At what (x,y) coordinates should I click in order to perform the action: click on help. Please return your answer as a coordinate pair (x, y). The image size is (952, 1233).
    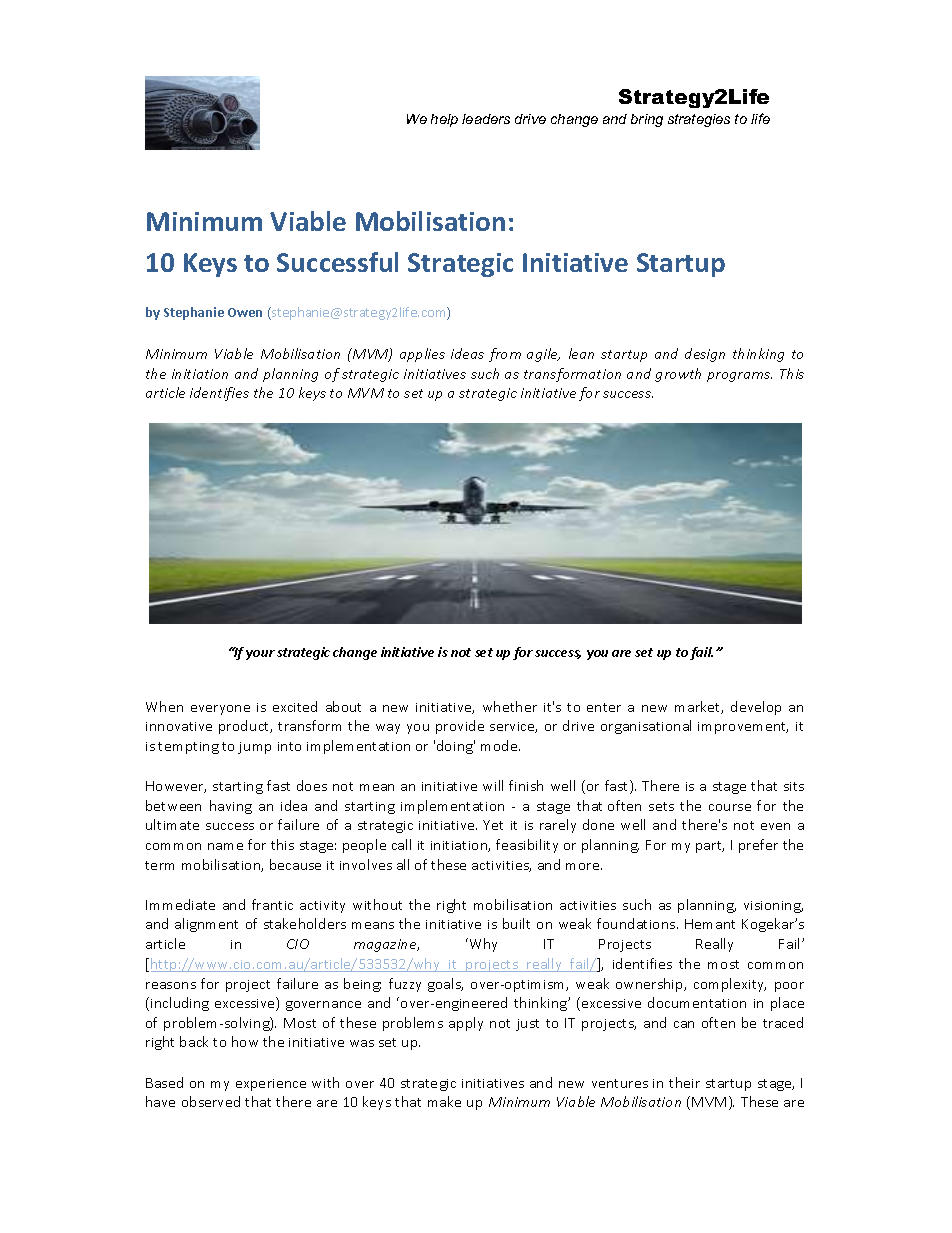
    Looking at the image, I should click on (444, 120).
